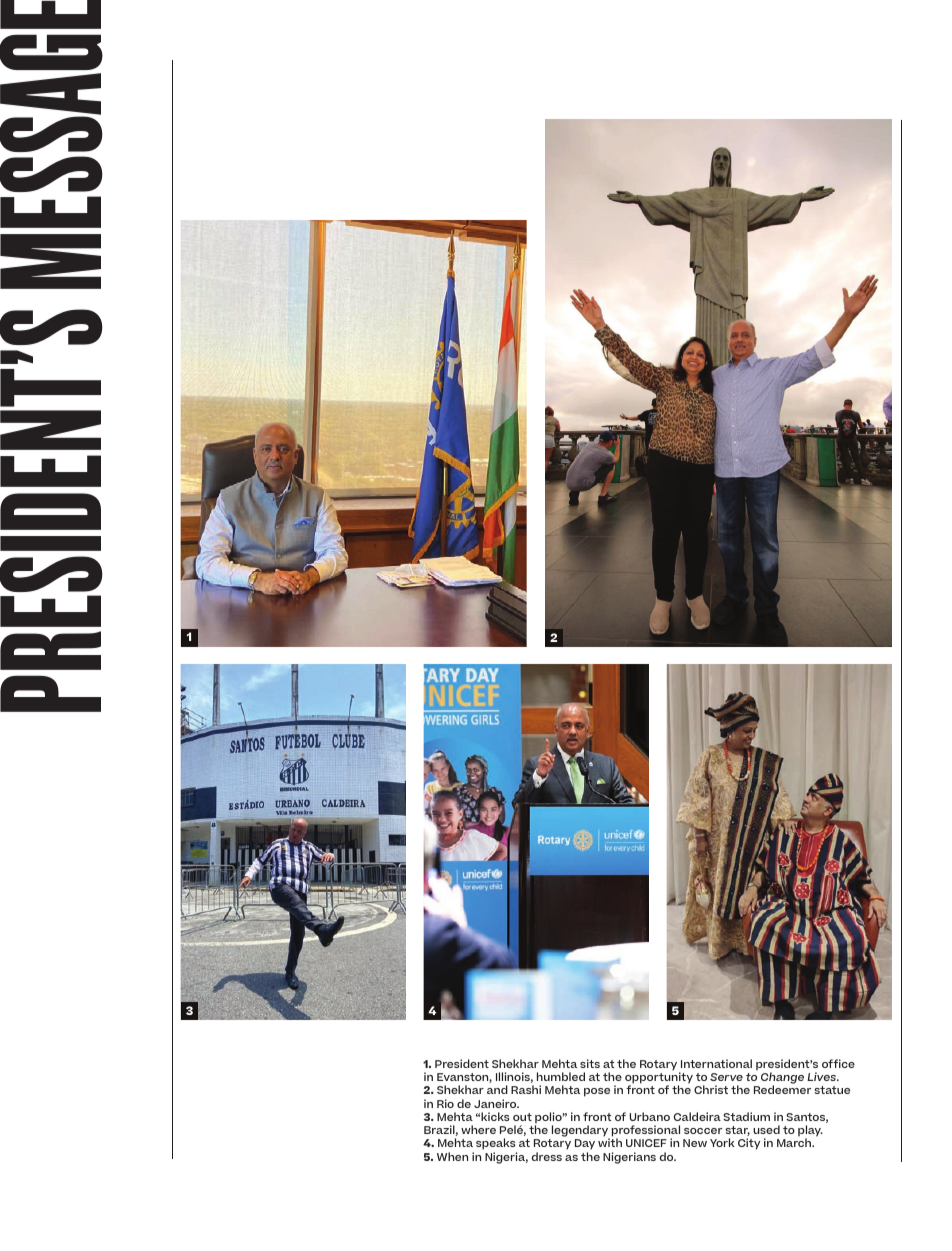  What do you see at coordinates (716, 1063) in the image?
I see `International` at bounding box center [716, 1063].
